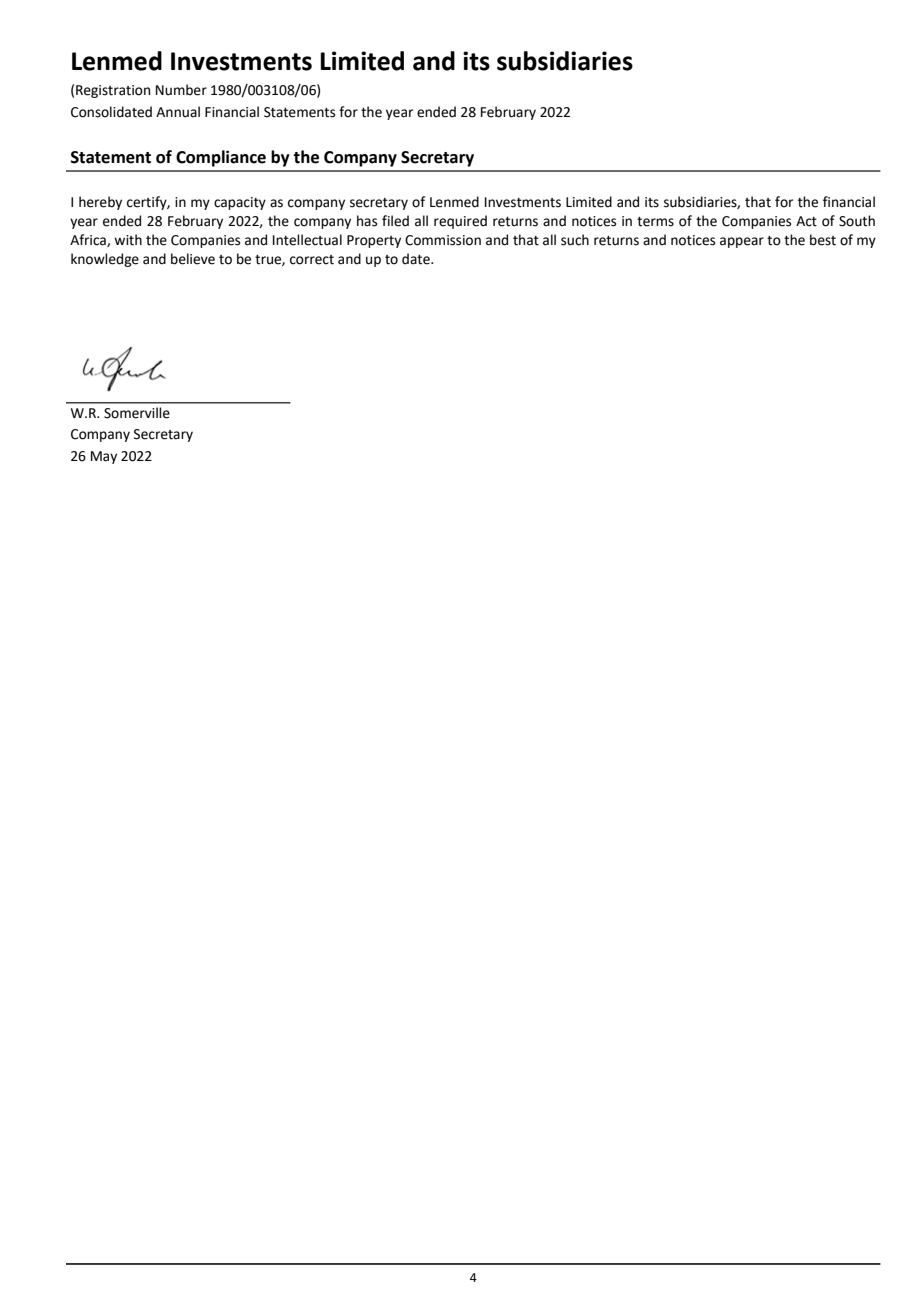 This screenshot has width=924, height=1308. Describe the element at coordinates (806, 221) in the screenshot. I see `Act` at that location.
